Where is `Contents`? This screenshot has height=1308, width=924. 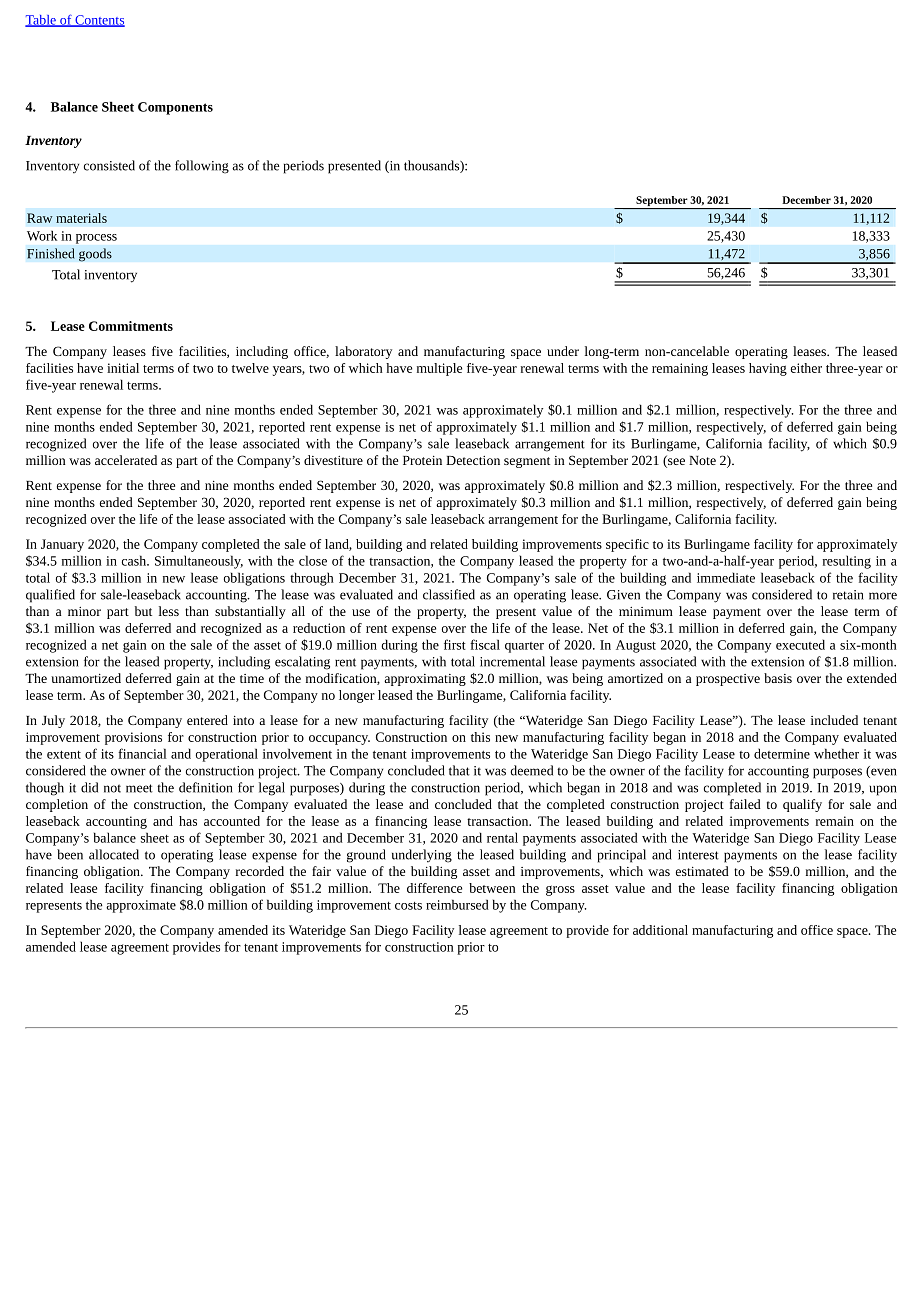 Contents is located at coordinates (99, 21).
